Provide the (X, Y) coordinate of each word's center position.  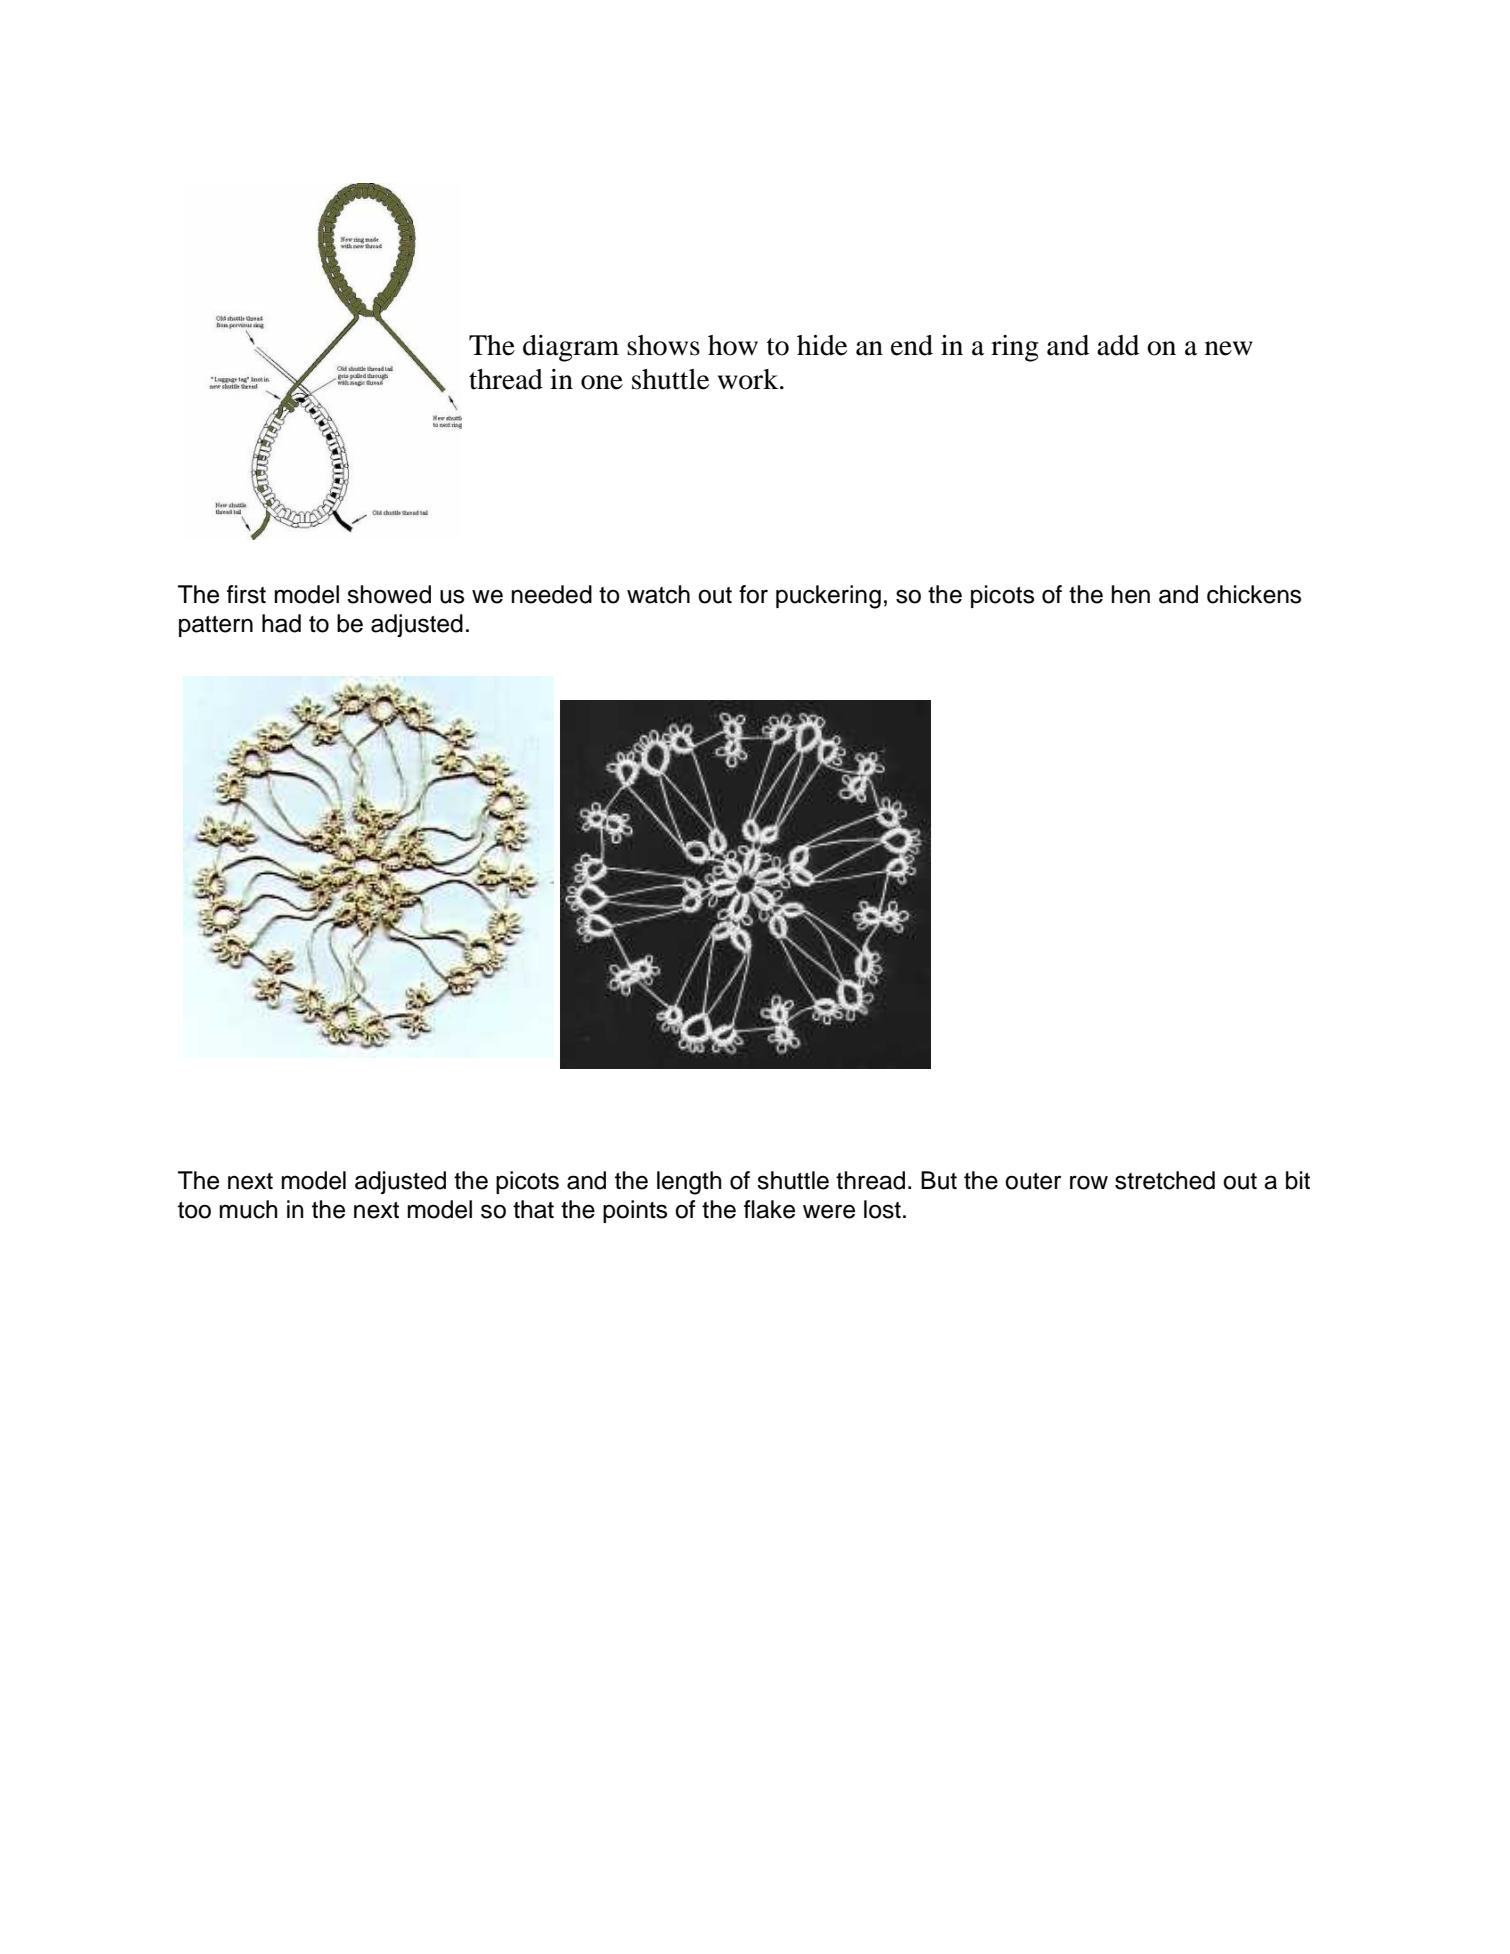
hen (1130, 594)
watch (658, 594)
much (248, 1209)
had (281, 623)
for (753, 594)
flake (769, 1209)
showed (389, 594)
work (749, 379)
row (1089, 1182)
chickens (1254, 594)
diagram (571, 348)
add (1118, 345)
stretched (1165, 1180)
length (689, 1183)
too (194, 1210)
